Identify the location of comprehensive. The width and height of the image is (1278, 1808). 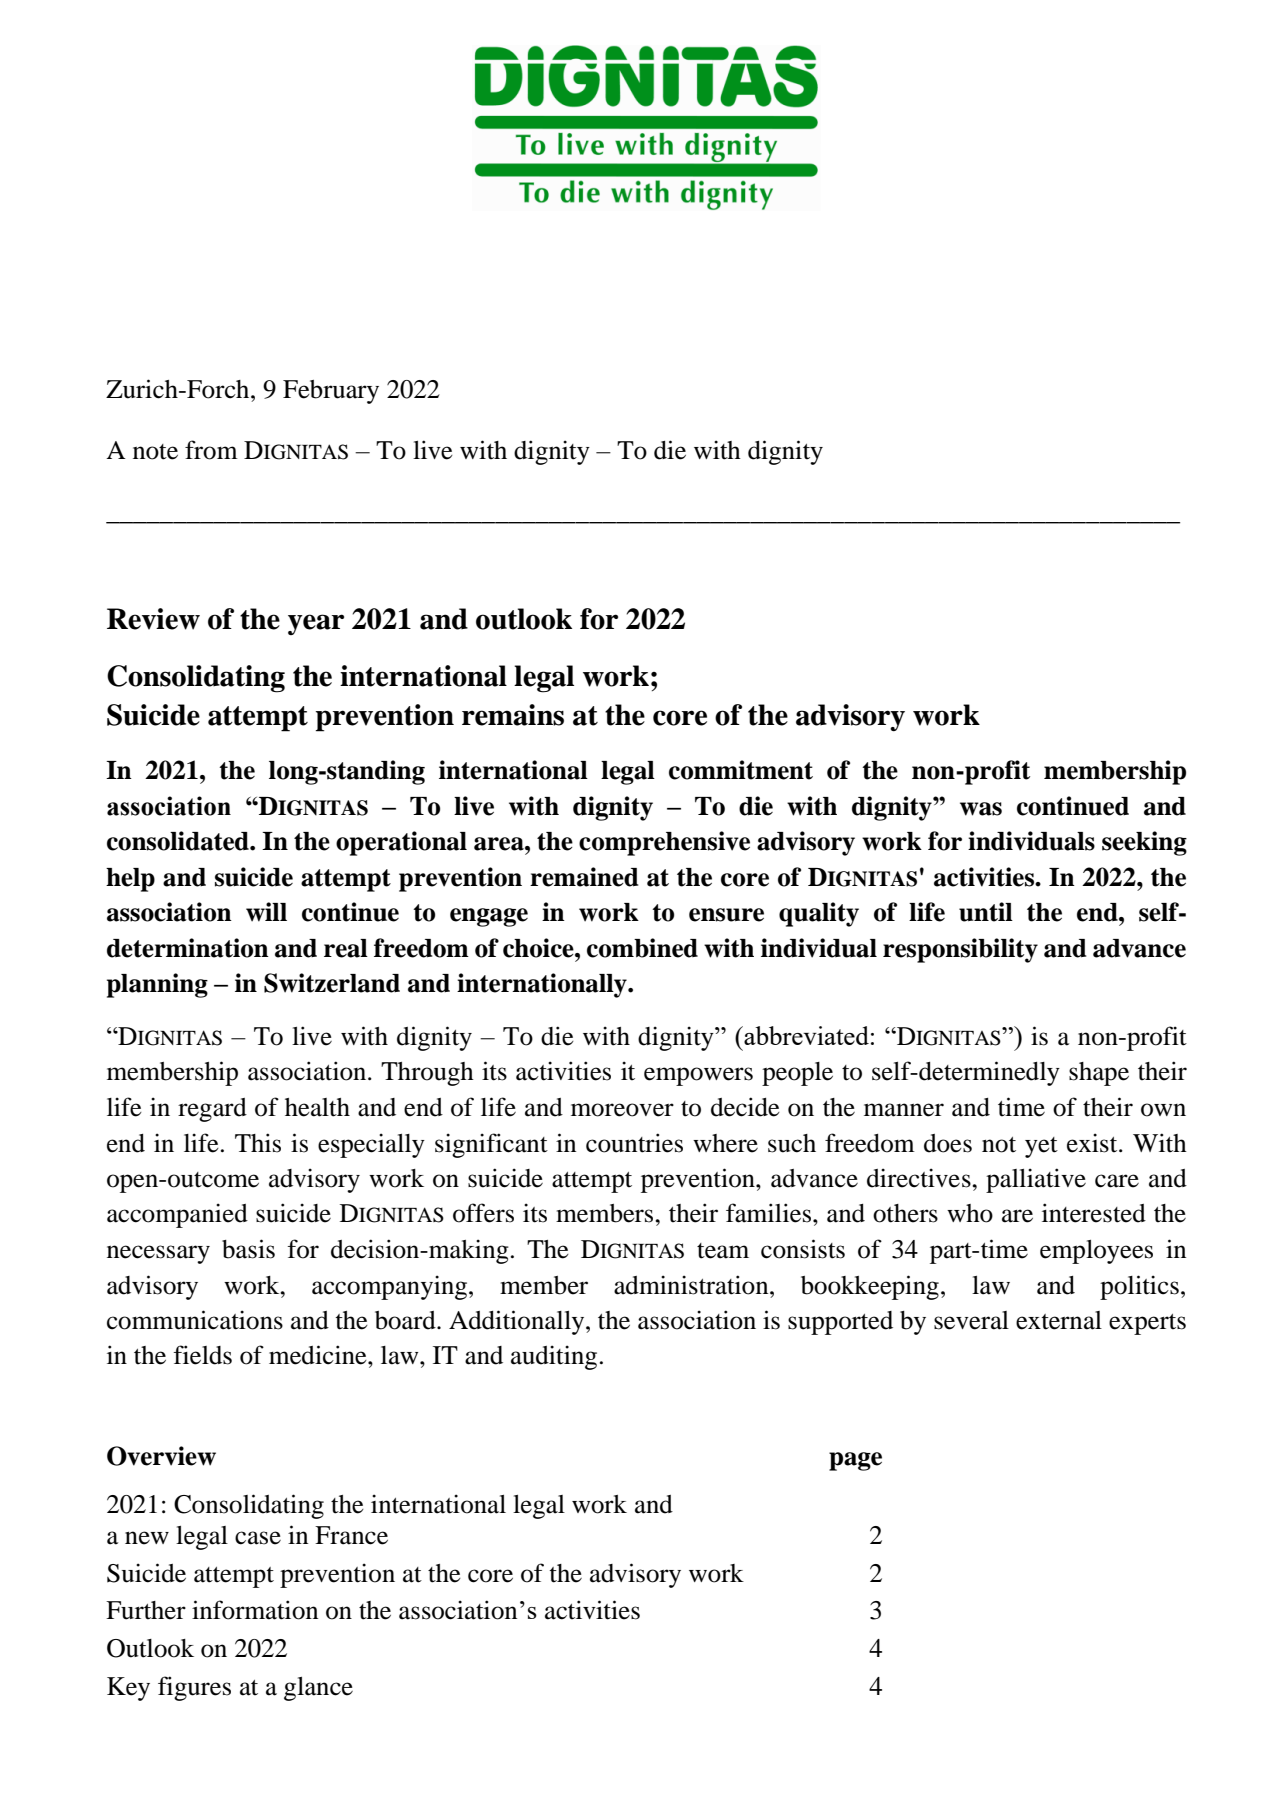
(664, 843).
